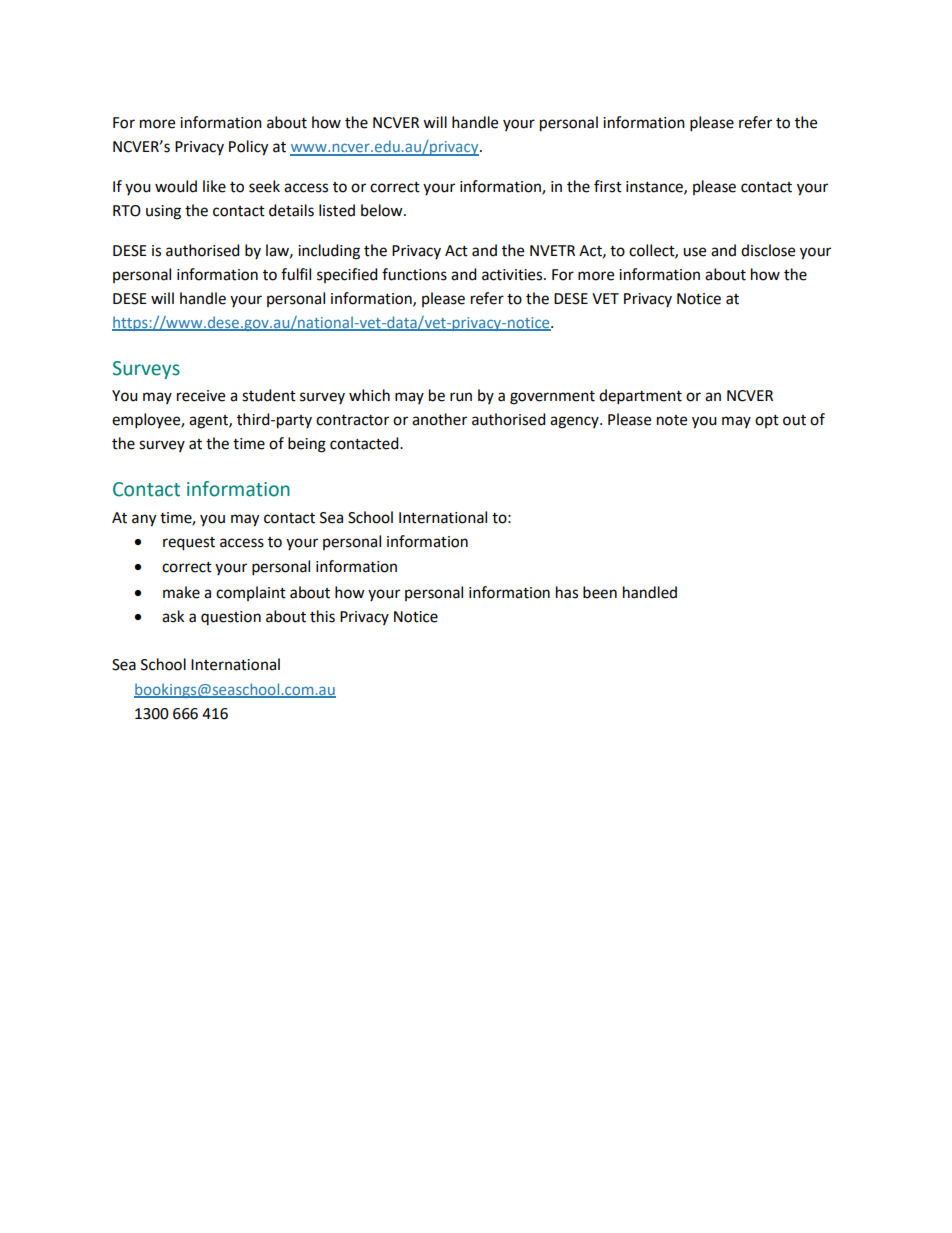 The image size is (952, 1233). I want to click on fulfil, so click(296, 274).
